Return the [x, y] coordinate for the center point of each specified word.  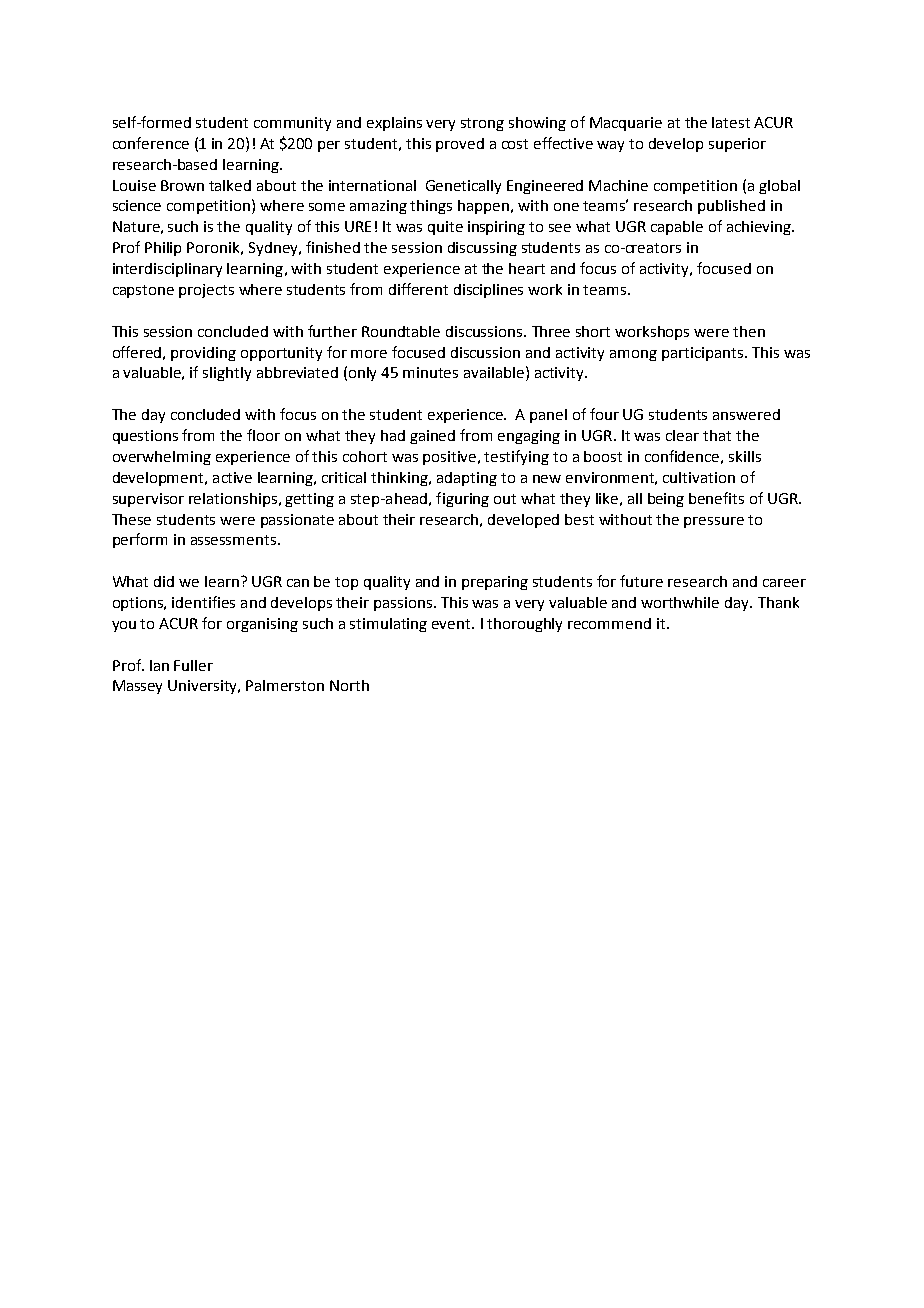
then [749, 331]
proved [460, 145]
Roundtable [401, 331]
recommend [609, 623]
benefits [716, 498]
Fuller [193, 665]
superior [737, 145]
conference [151, 143]
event [452, 624]
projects [206, 291]
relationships [233, 500]
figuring [462, 499]
